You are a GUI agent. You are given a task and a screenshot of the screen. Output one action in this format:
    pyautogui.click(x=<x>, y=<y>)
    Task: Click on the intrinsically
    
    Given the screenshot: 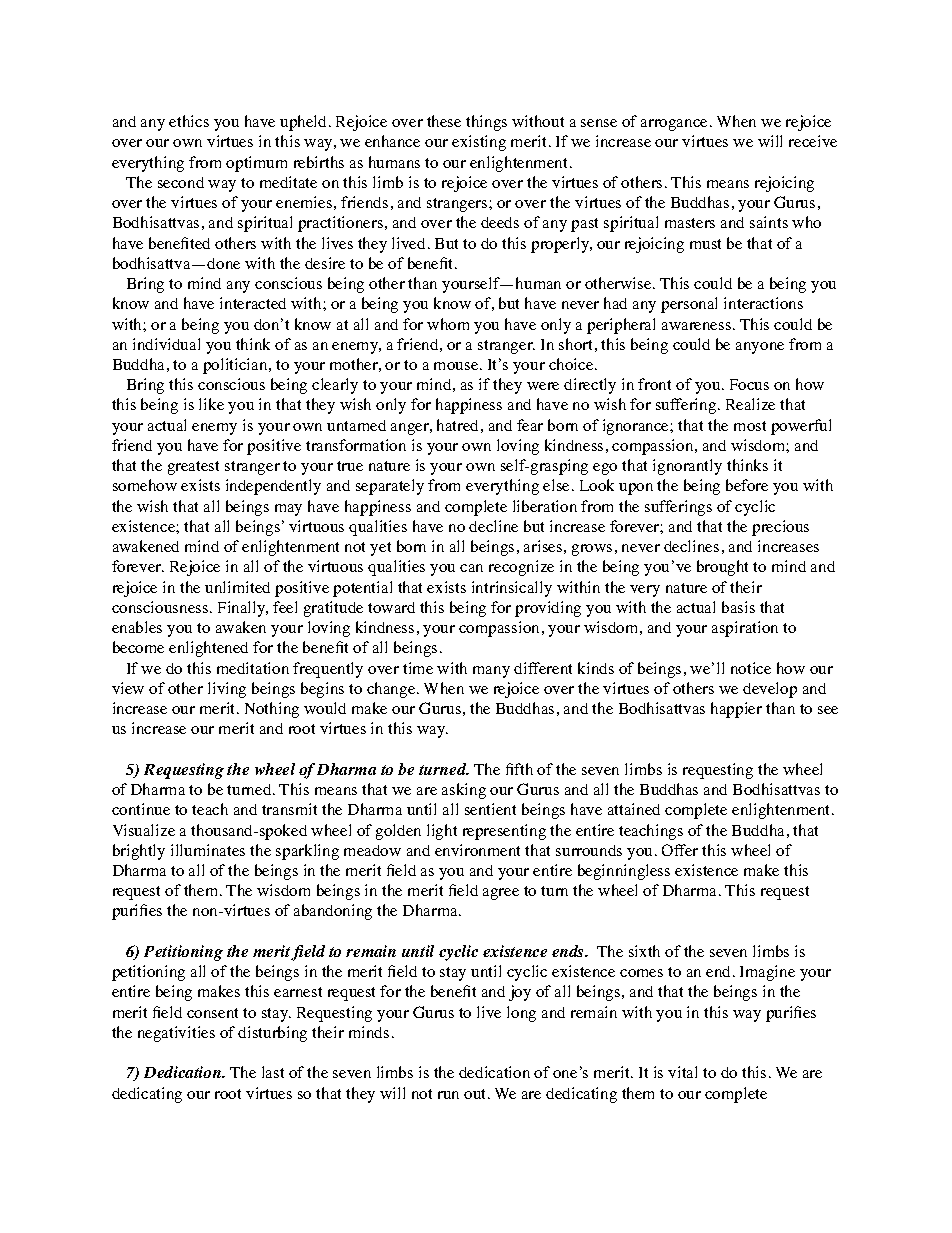 What is the action you would take?
    pyautogui.click(x=512, y=589)
